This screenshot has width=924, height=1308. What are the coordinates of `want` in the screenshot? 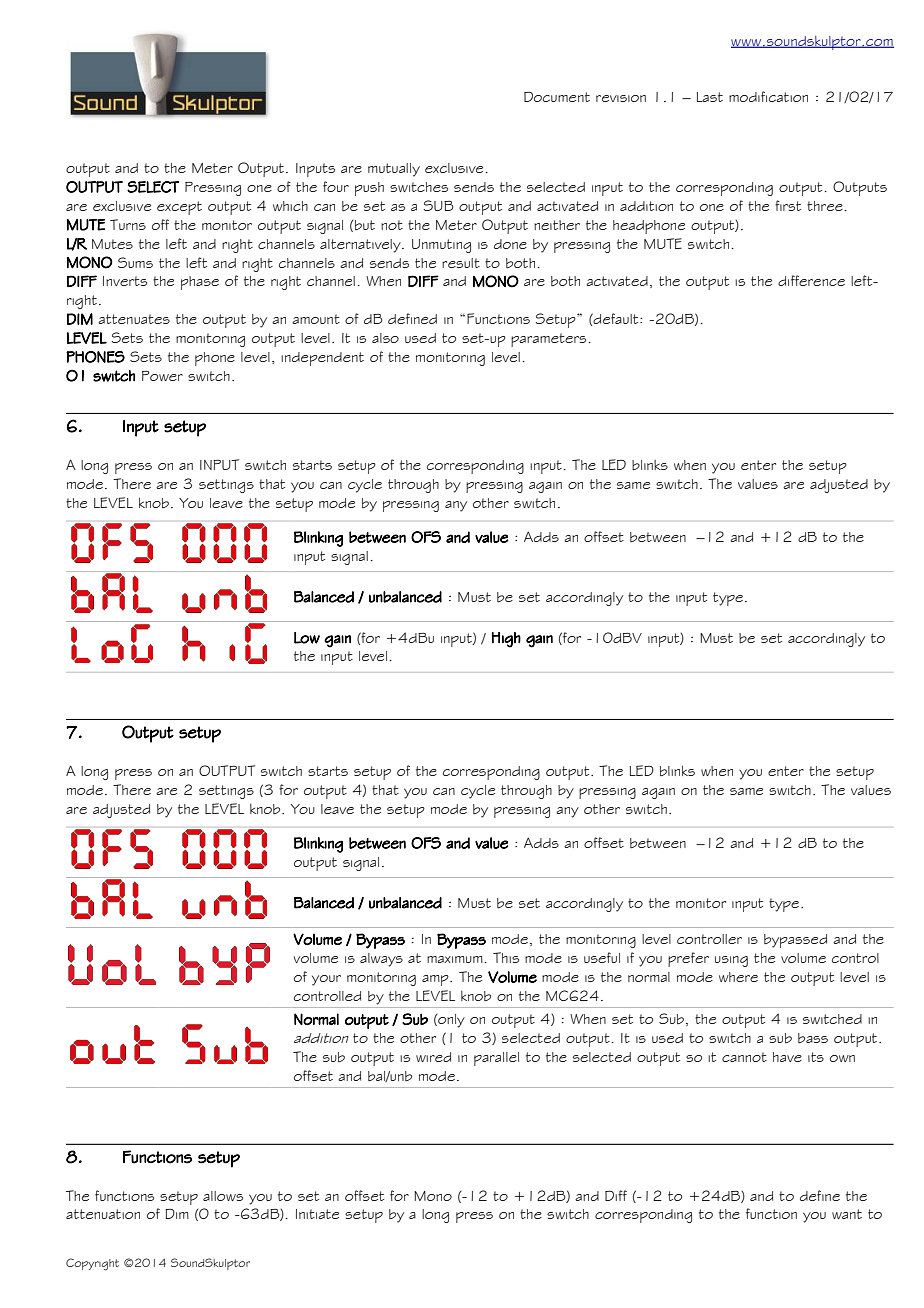 It's located at (847, 1214).
